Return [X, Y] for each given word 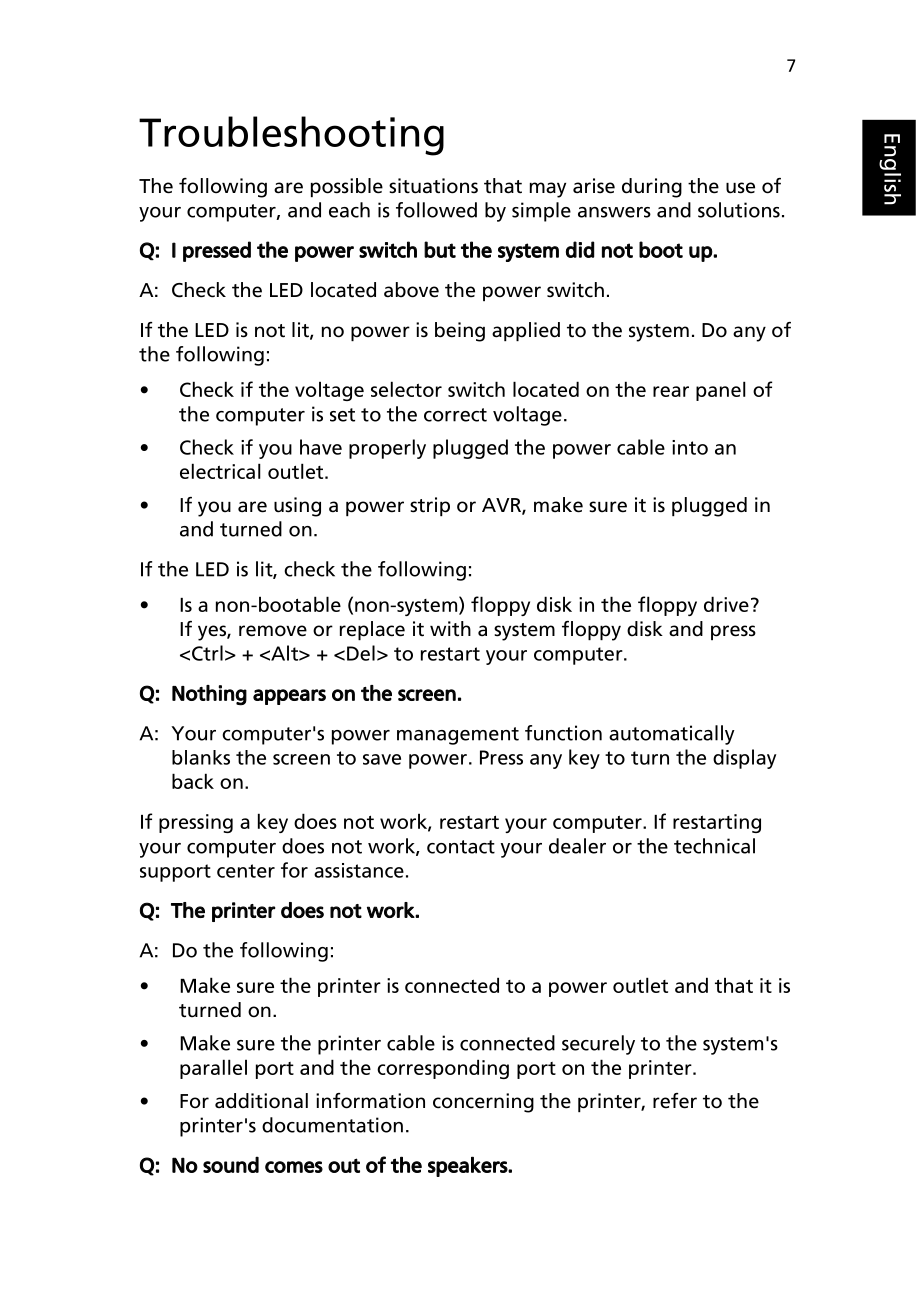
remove [273, 631]
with [450, 629]
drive [726, 604]
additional [261, 1101]
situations [433, 186]
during [652, 188]
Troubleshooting [291, 136]
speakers [468, 1166]
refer [675, 1101]
